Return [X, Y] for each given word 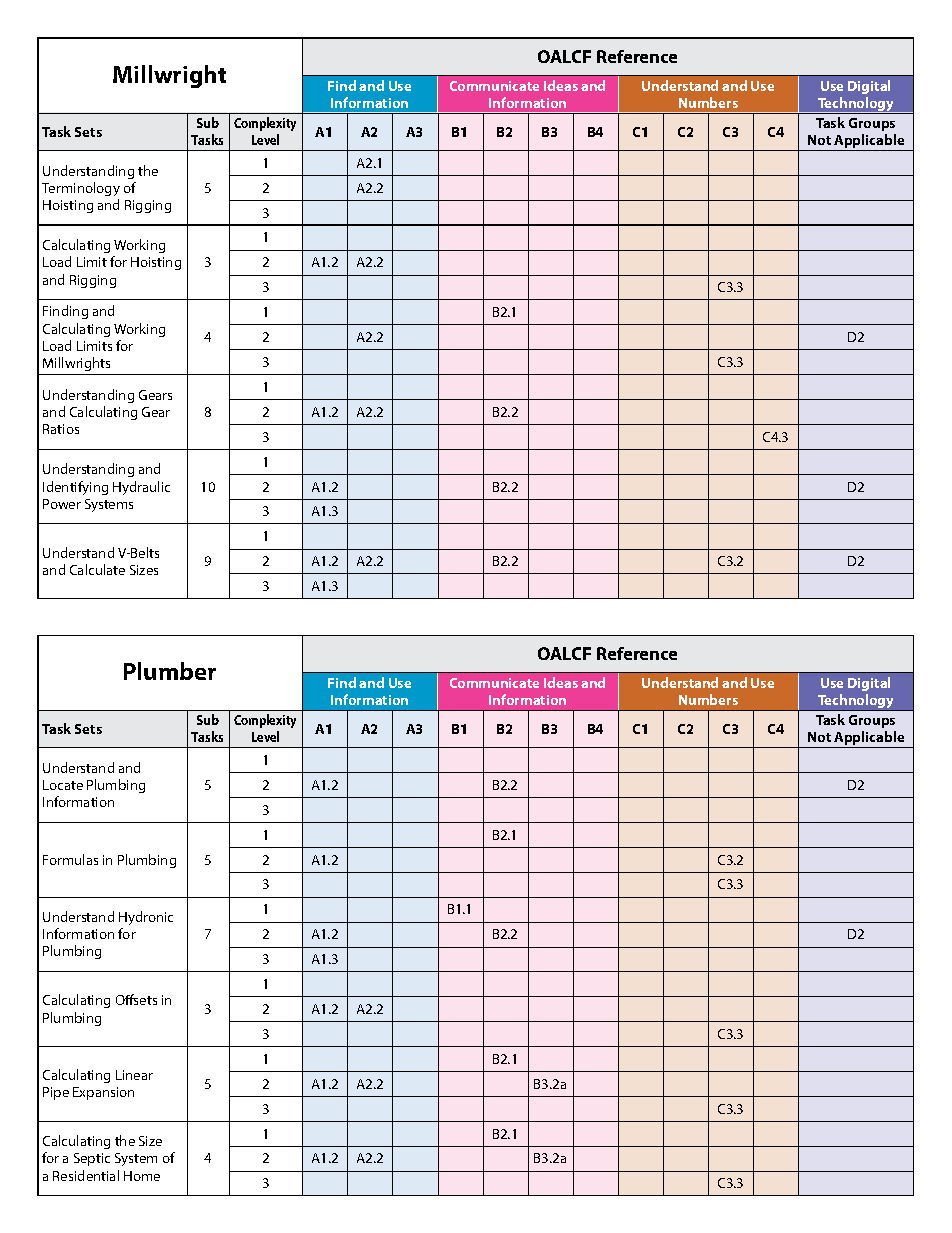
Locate [63, 785]
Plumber [170, 671]
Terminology [81, 189]
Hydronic [146, 918]
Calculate [97, 569]
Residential [86, 1175]
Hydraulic [141, 488]
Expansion [103, 1093]
